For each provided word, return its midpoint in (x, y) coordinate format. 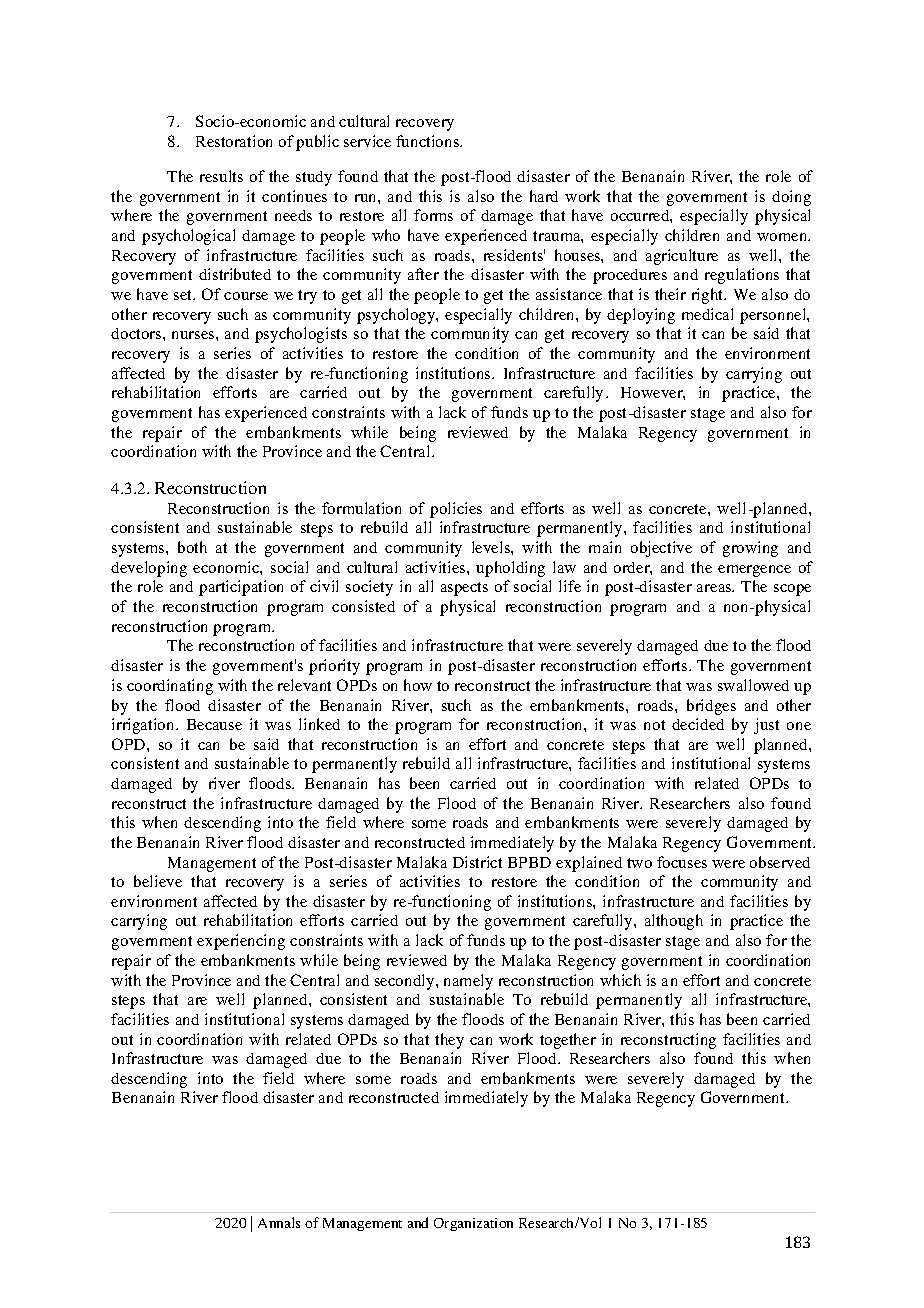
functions (429, 141)
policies (456, 510)
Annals (279, 1222)
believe (158, 881)
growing (750, 549)
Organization (473, 1224)
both (192, 547)
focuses (682, 862)
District (477, 862)
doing (791, 198)
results (221, 176)
